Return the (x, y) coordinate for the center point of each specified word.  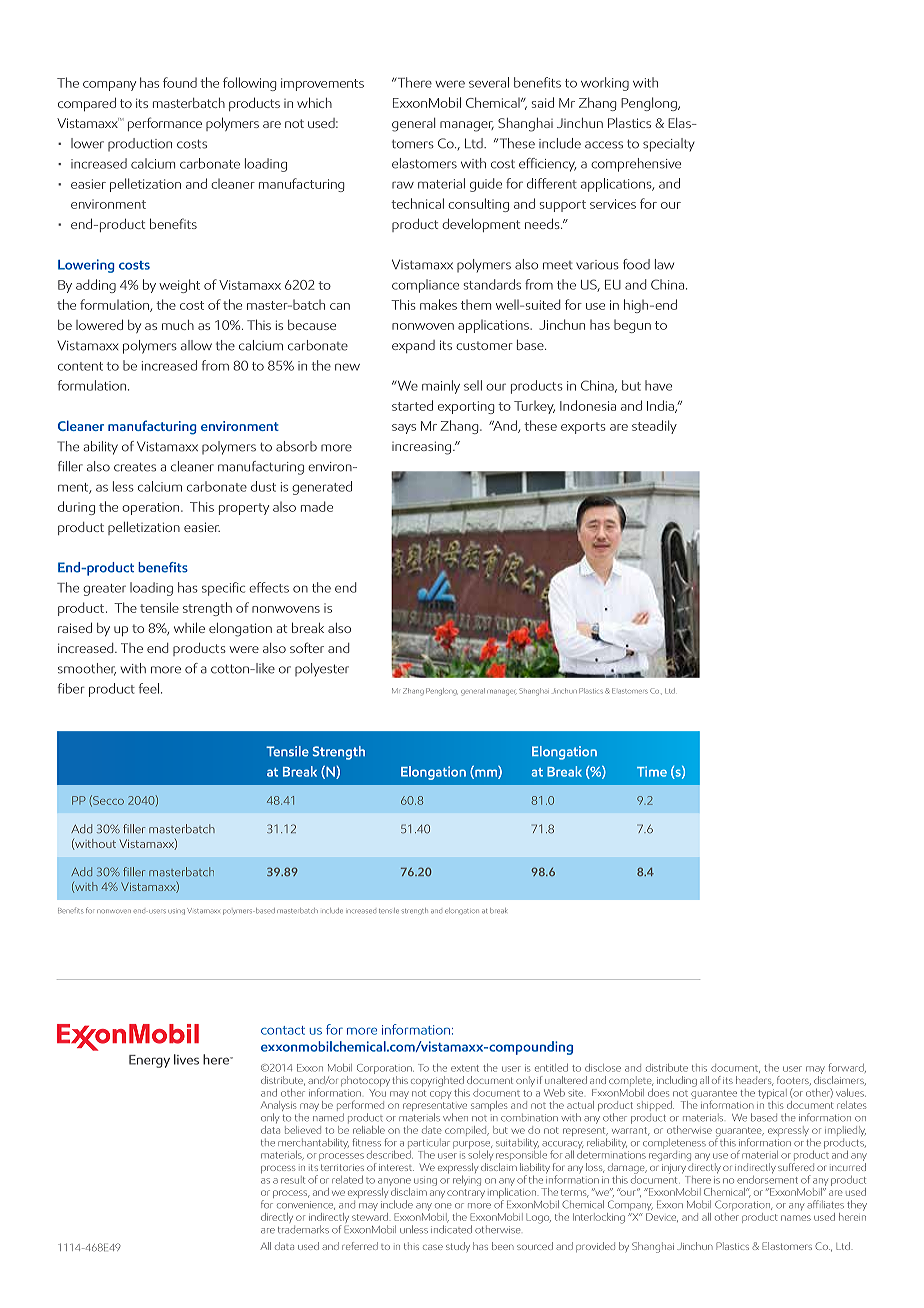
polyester (322, 669)
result (293, 1180)
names (796, 1218)
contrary (466, 1193)
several (489, 82)
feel (150, 688)
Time (652, 771)
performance (165, 124)
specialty (669, 145)
